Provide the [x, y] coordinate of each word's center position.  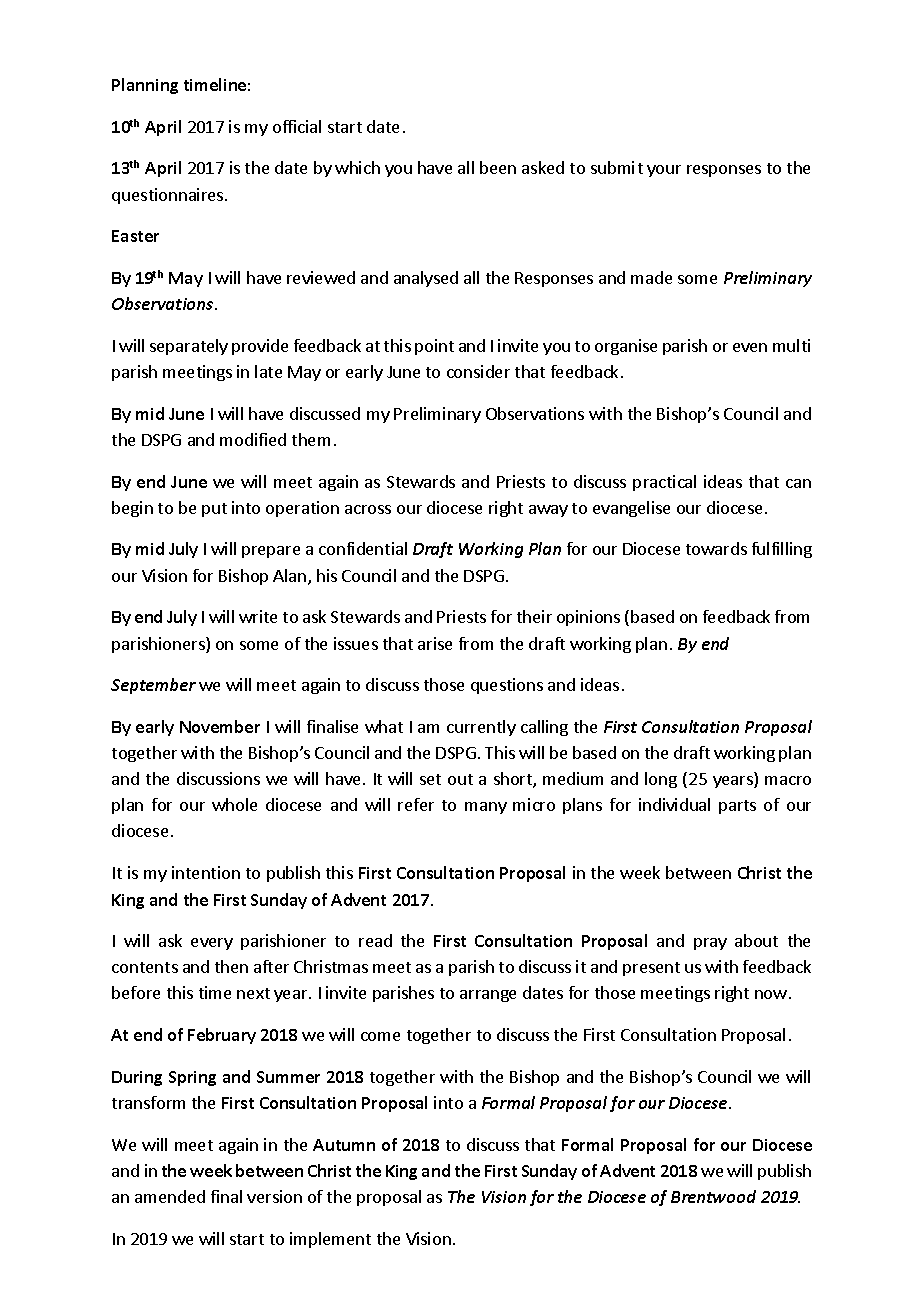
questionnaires [169, 196]
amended [170, 1196]
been [498, 167]
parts [737, 807]
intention [206, 872]
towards [716, 548]
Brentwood [713, 1196]
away [548, 511]
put [214, 510]
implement [330, 1240]
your [664, 171]
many [486, 808]
